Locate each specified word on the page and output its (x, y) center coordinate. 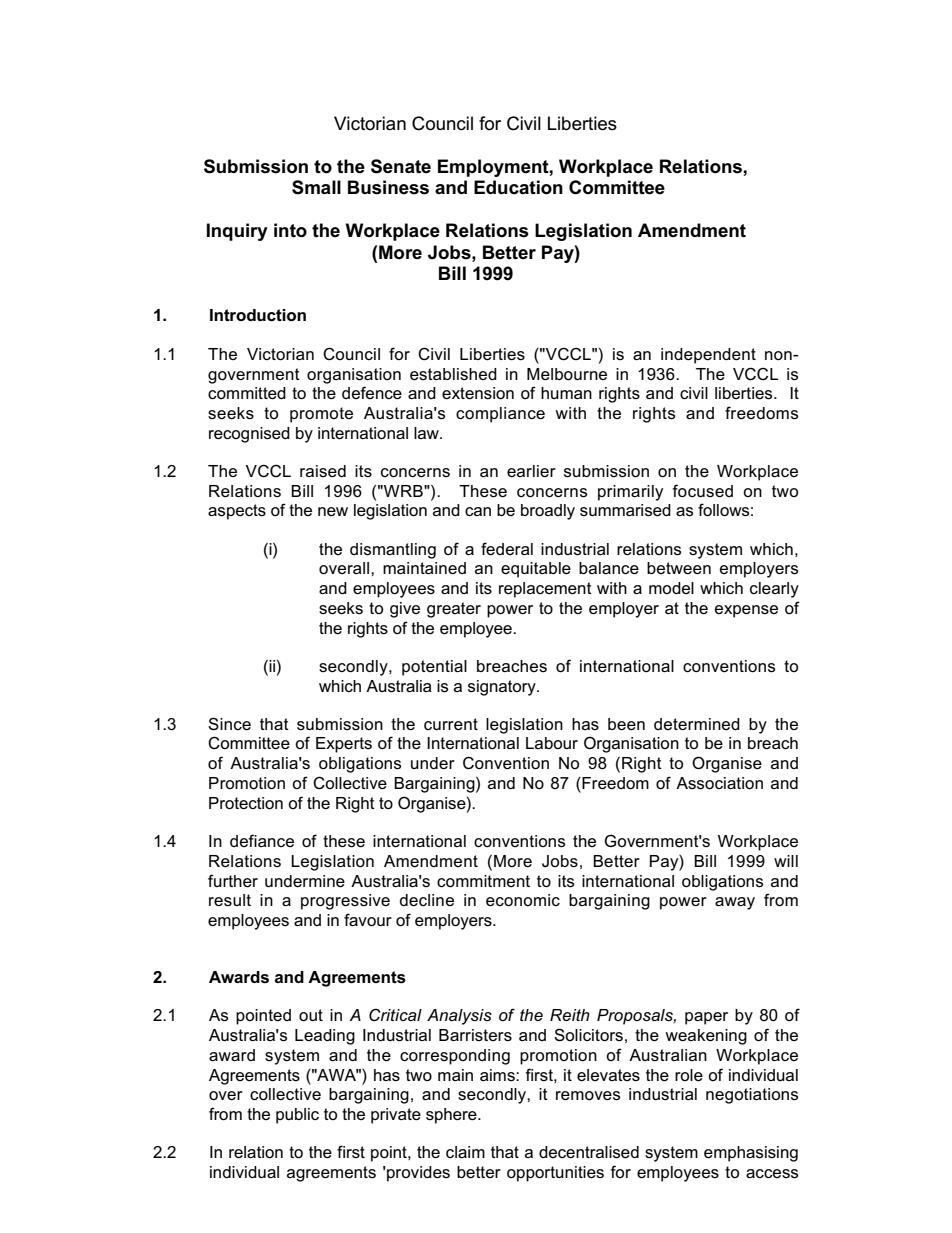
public (297, 1116)
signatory (503, 688)
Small (316, 187)
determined (697, 724)
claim (465, 1152)
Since (229, 724)
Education (518, 187)
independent (708, 356)
